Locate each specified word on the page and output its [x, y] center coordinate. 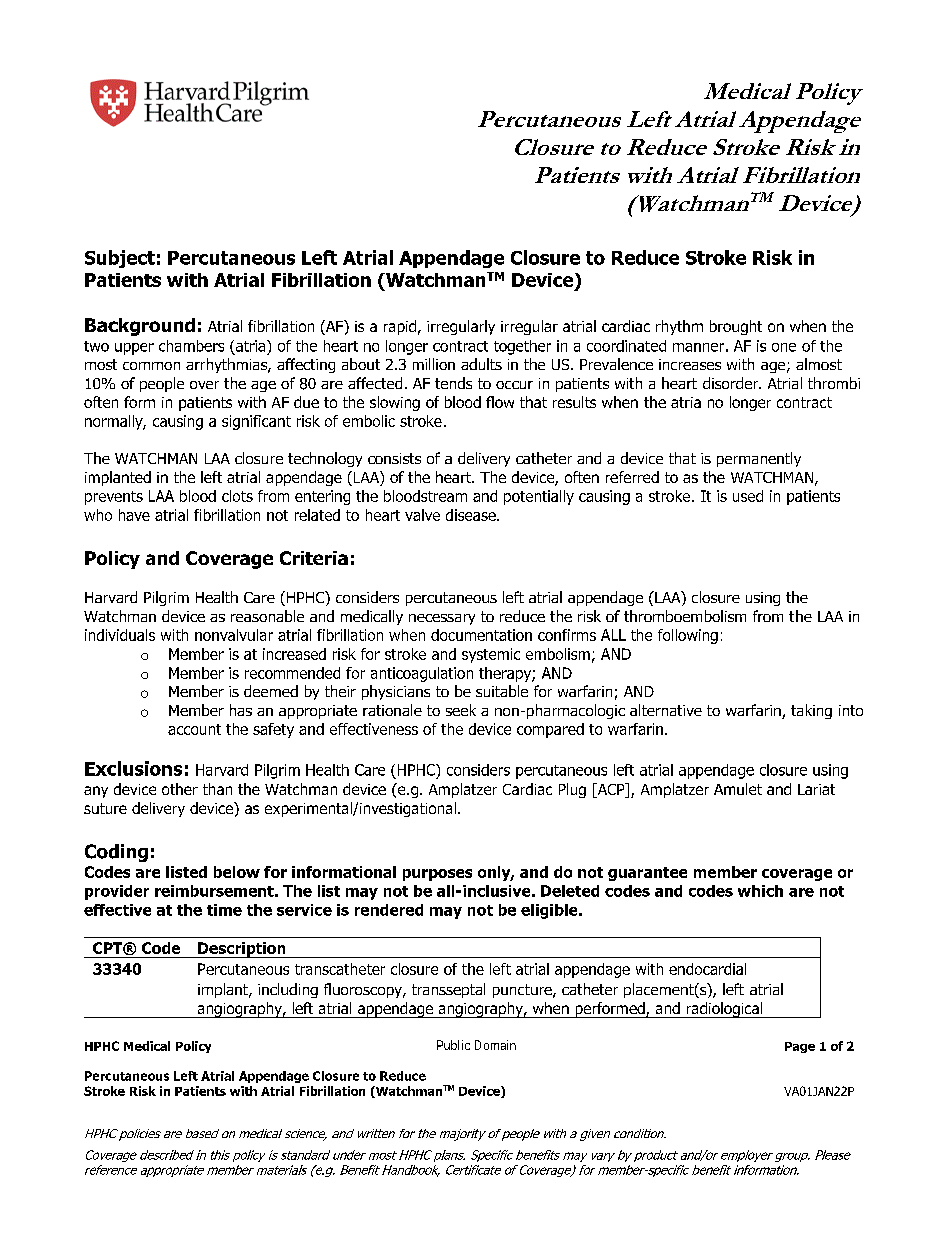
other [180, 789]
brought [736, 327]
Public [453, 1045]
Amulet [738, 789]
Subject [120, 259]
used [748, 496]
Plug [572, 790]
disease [472, 515]
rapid [400, 327]
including [288, 990]
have [134, 515]
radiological [724, 1010]
